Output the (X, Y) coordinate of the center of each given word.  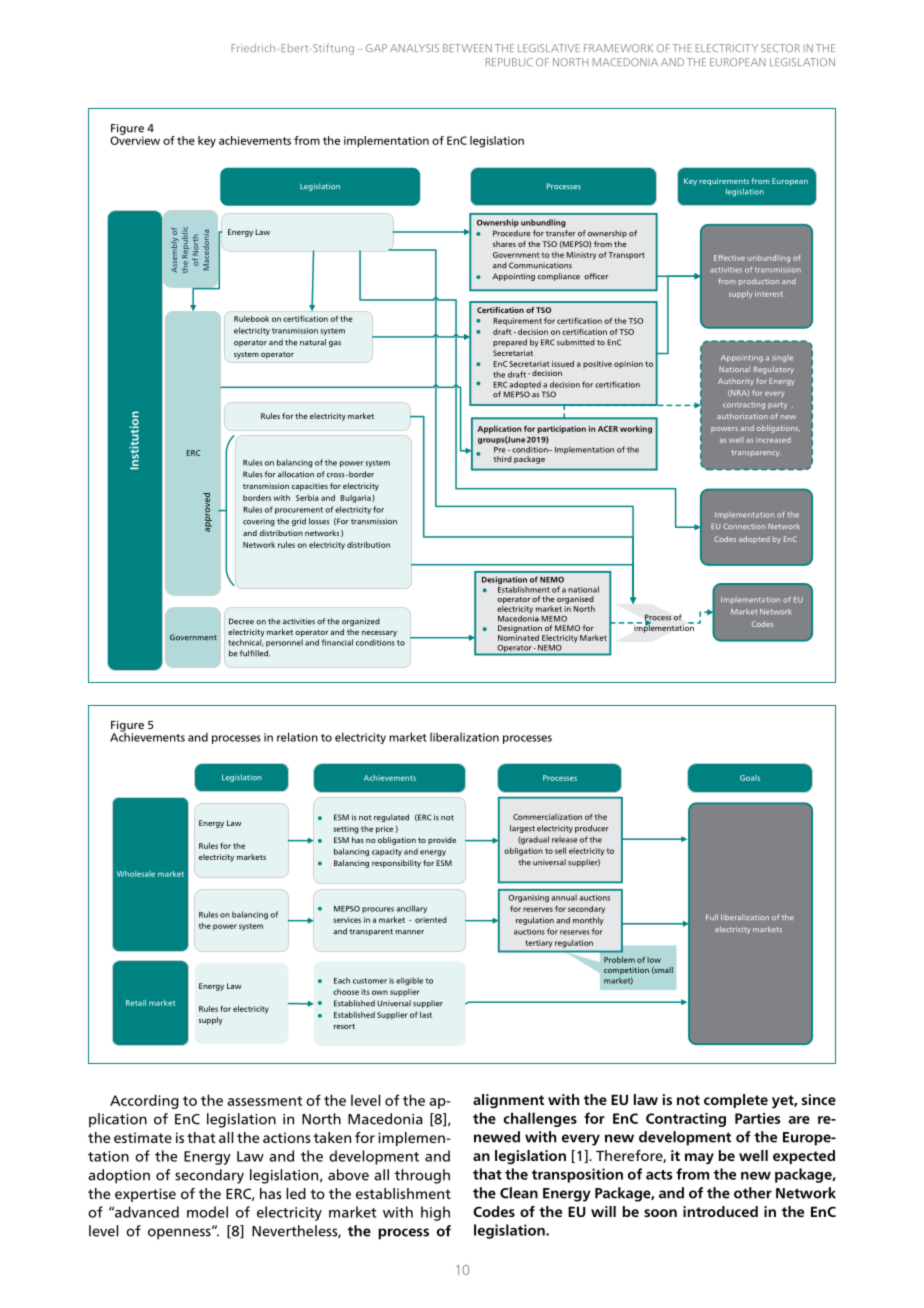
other (753, 1193)
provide (442, 841)
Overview (135, 139)
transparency (756, 453)
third (502, 459)
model (207, 1212)
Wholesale (136, 874)
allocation (296, 474)
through (422, 1176)
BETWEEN (467, 48)
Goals (750, 778)
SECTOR (780, 48)
